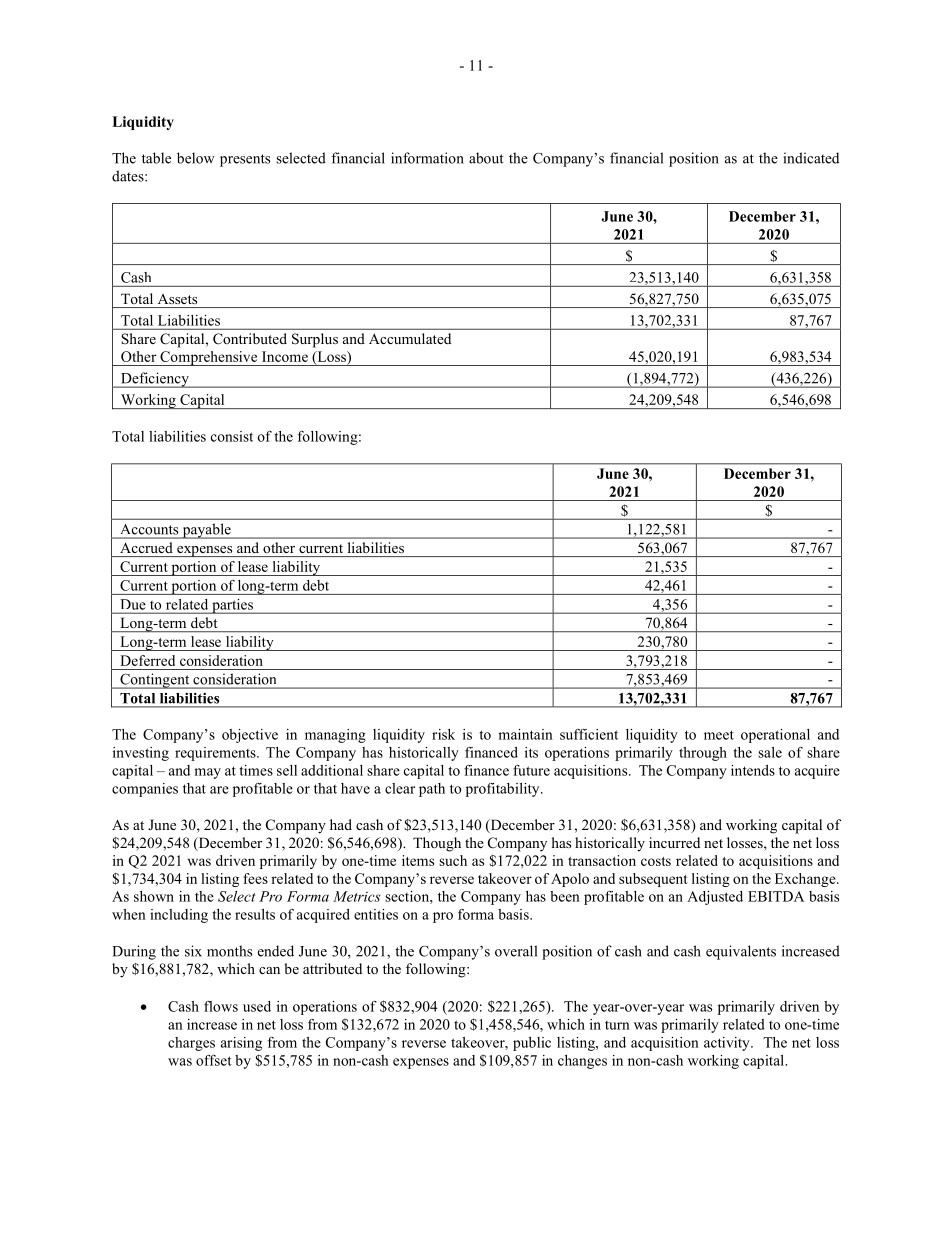  I want to click on parties, so click(232, 606).
